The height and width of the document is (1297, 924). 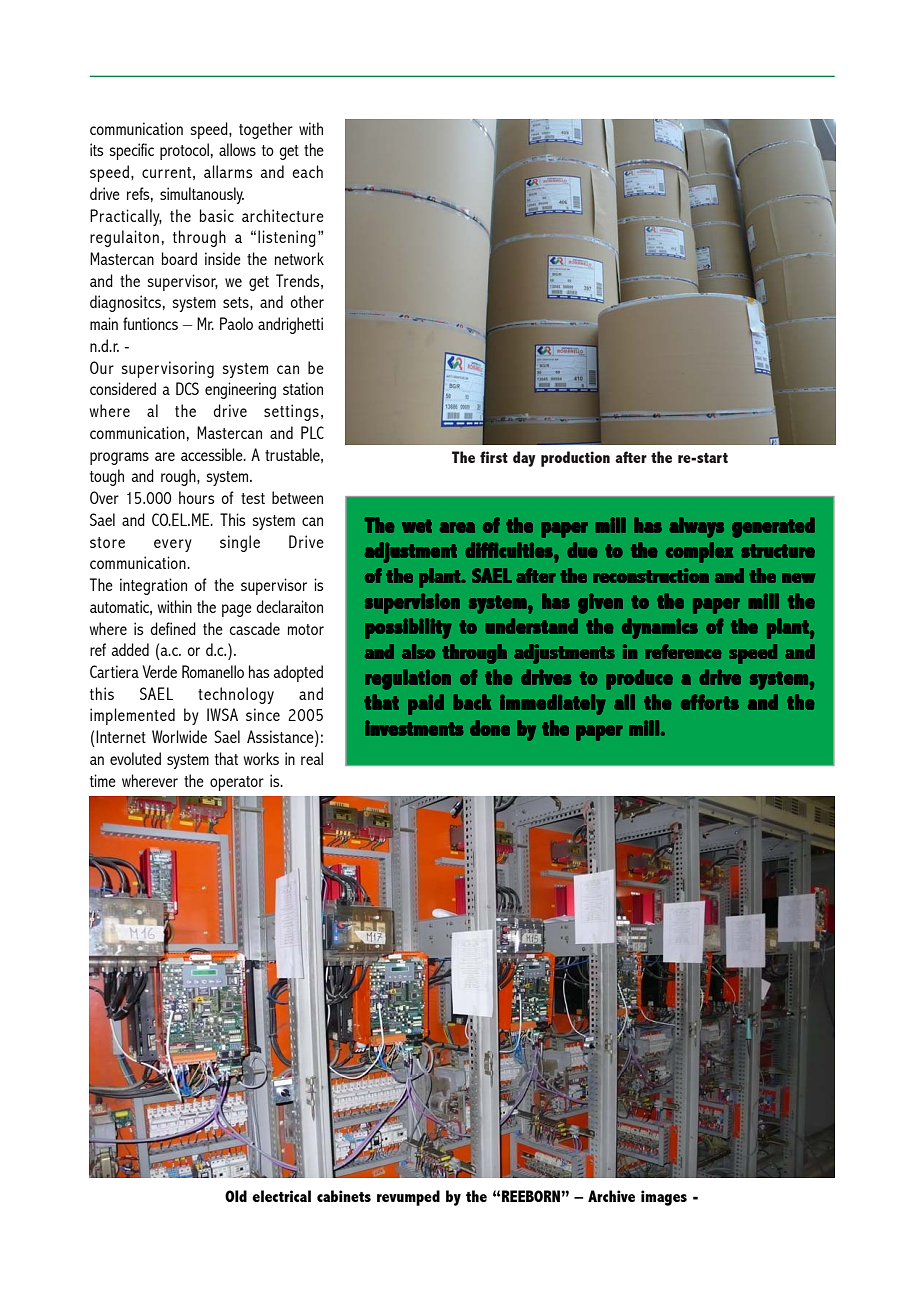 What do you see at coordinates (575, 459) in the document?
I see `production` at bounding box center [575, 459].
